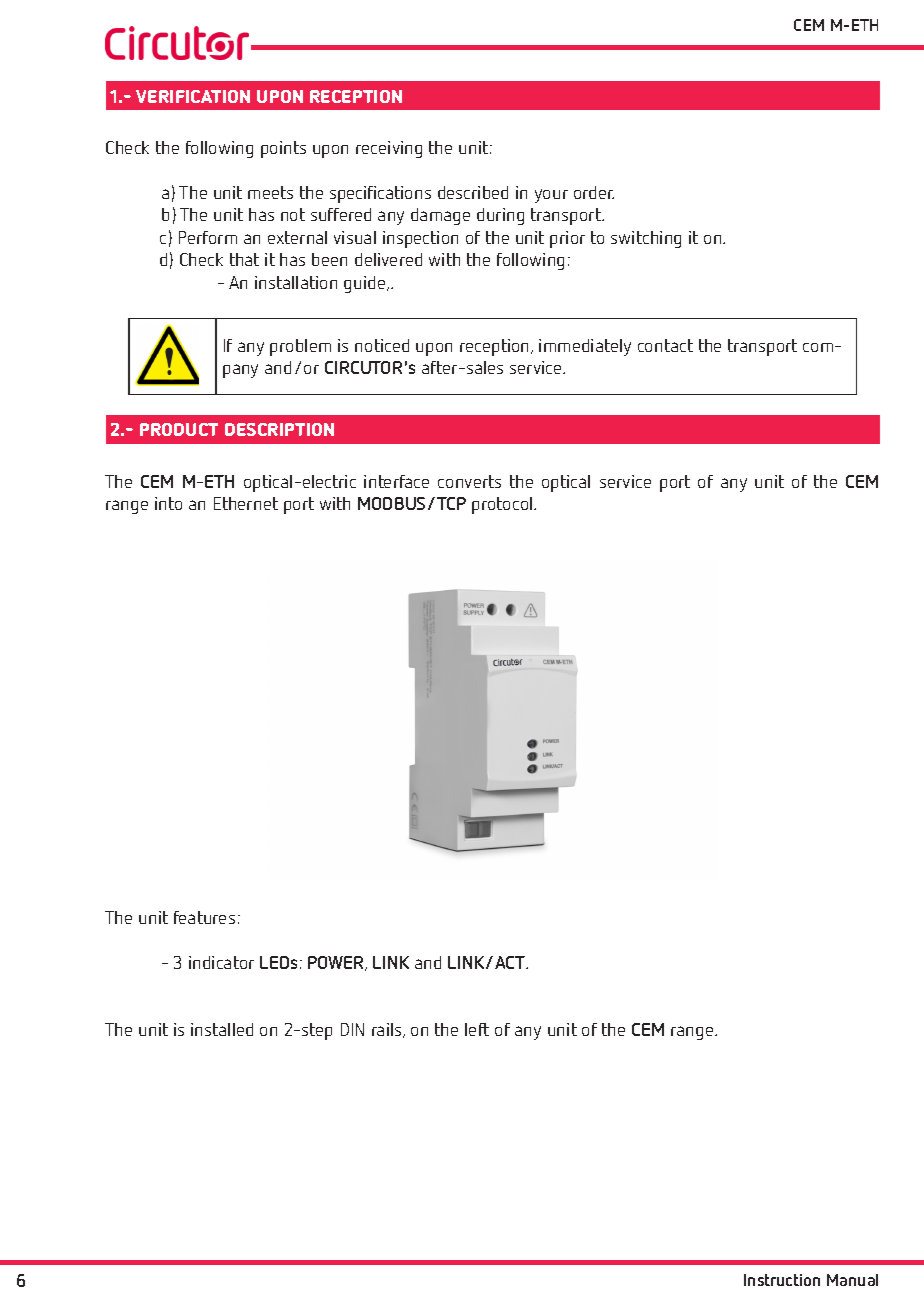  Describe the element at coordinates (204, 917) in the document. I see `features` at that location.
